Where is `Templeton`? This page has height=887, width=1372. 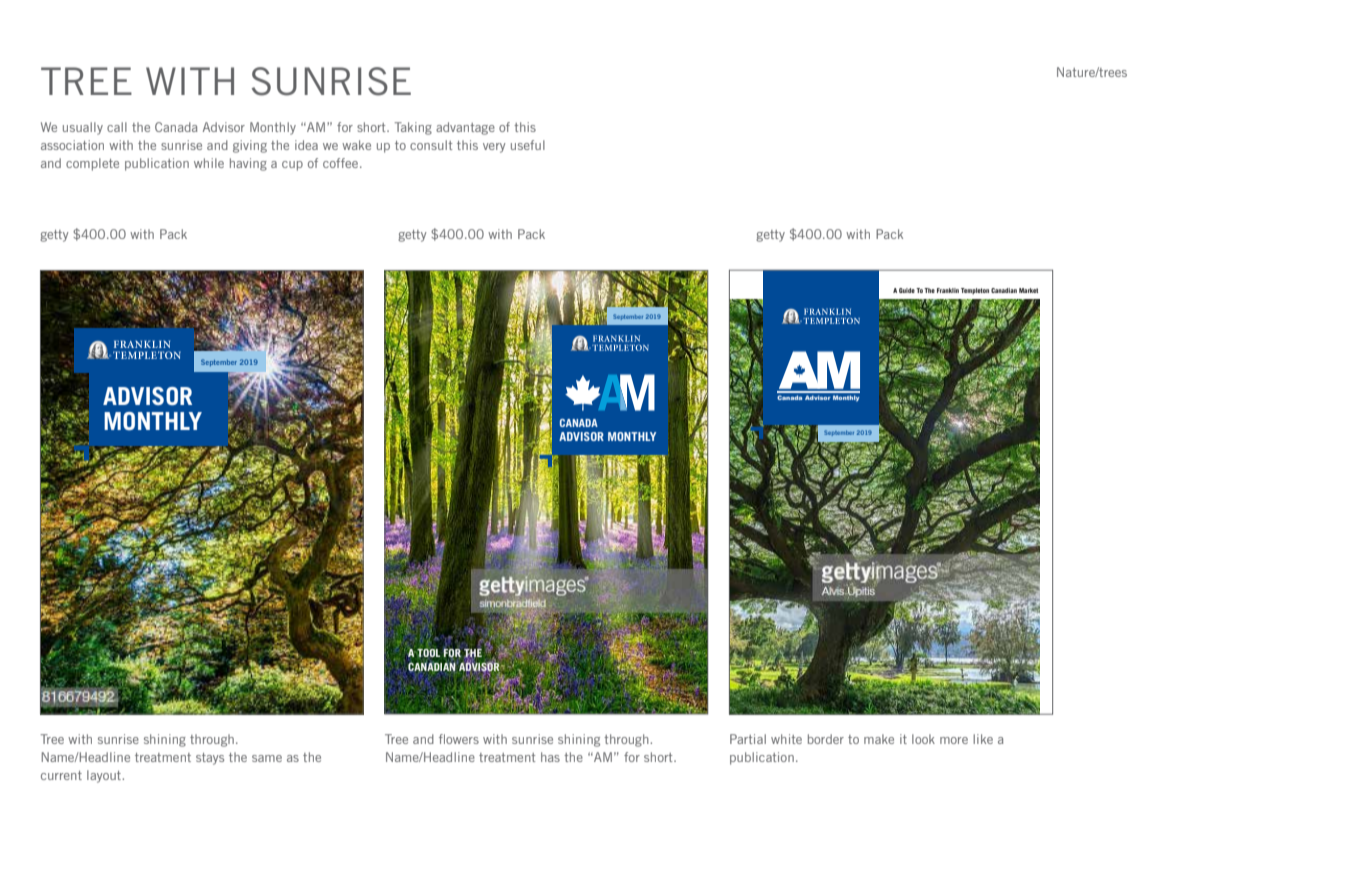
Templeton is located at coordinates (975, 291).
